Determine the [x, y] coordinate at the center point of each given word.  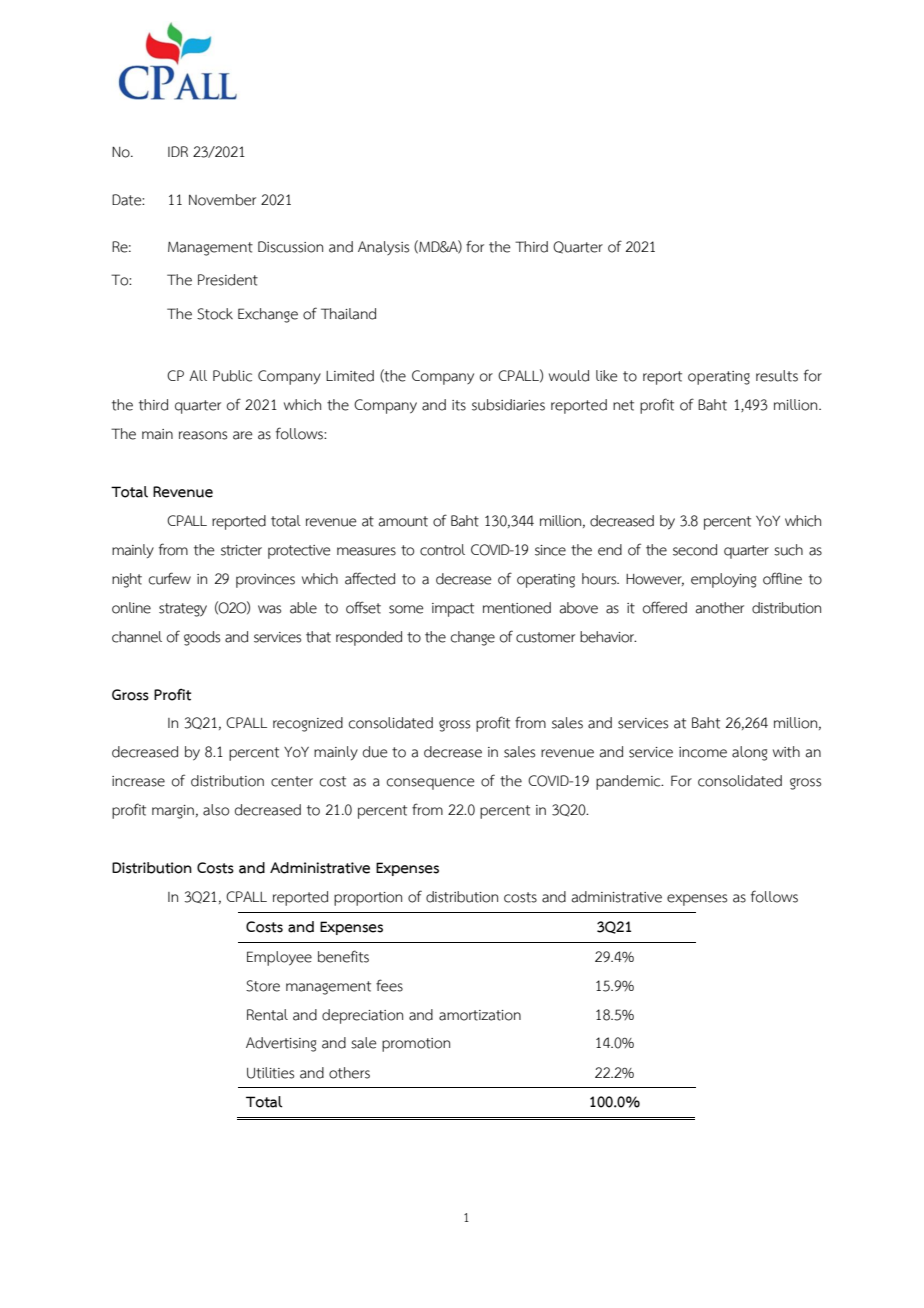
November [222, 200]
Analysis [383, 248]
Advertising [281, 1044]
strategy [183, 610]
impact [453, 610]
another [719, 608]
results [777, 376]
